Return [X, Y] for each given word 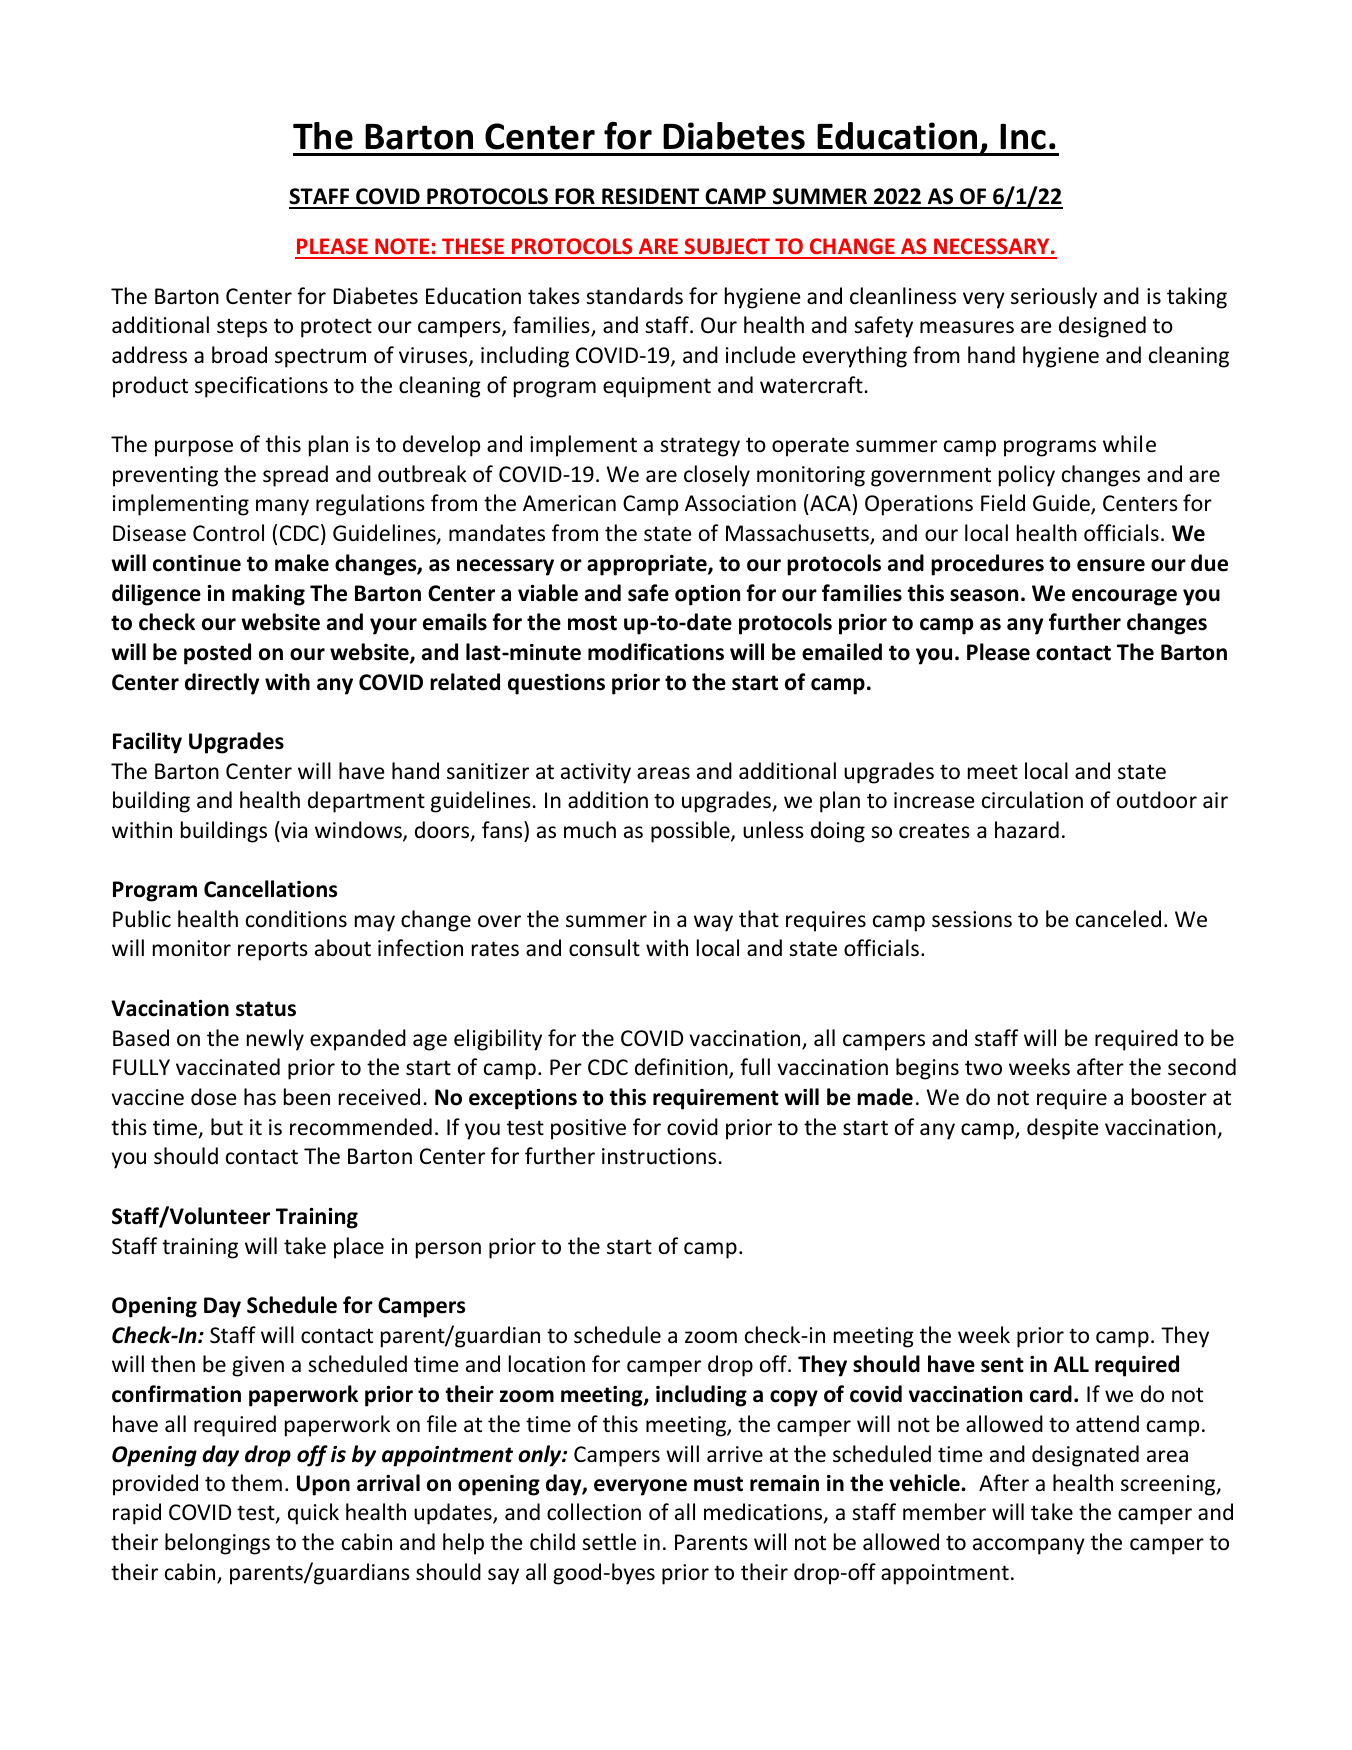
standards [634, 296]
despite [1063, 1129]
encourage [1124, 597]
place [359, 1248]
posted [217, 654]
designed [1102, 327]
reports [273, 951]
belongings [217, 1544]
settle [609, 1542]
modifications [656, 652]
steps [242, 328]
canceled [1118, 919]
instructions [659, 1156]
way [713, 923]
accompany [1029, 1546]
